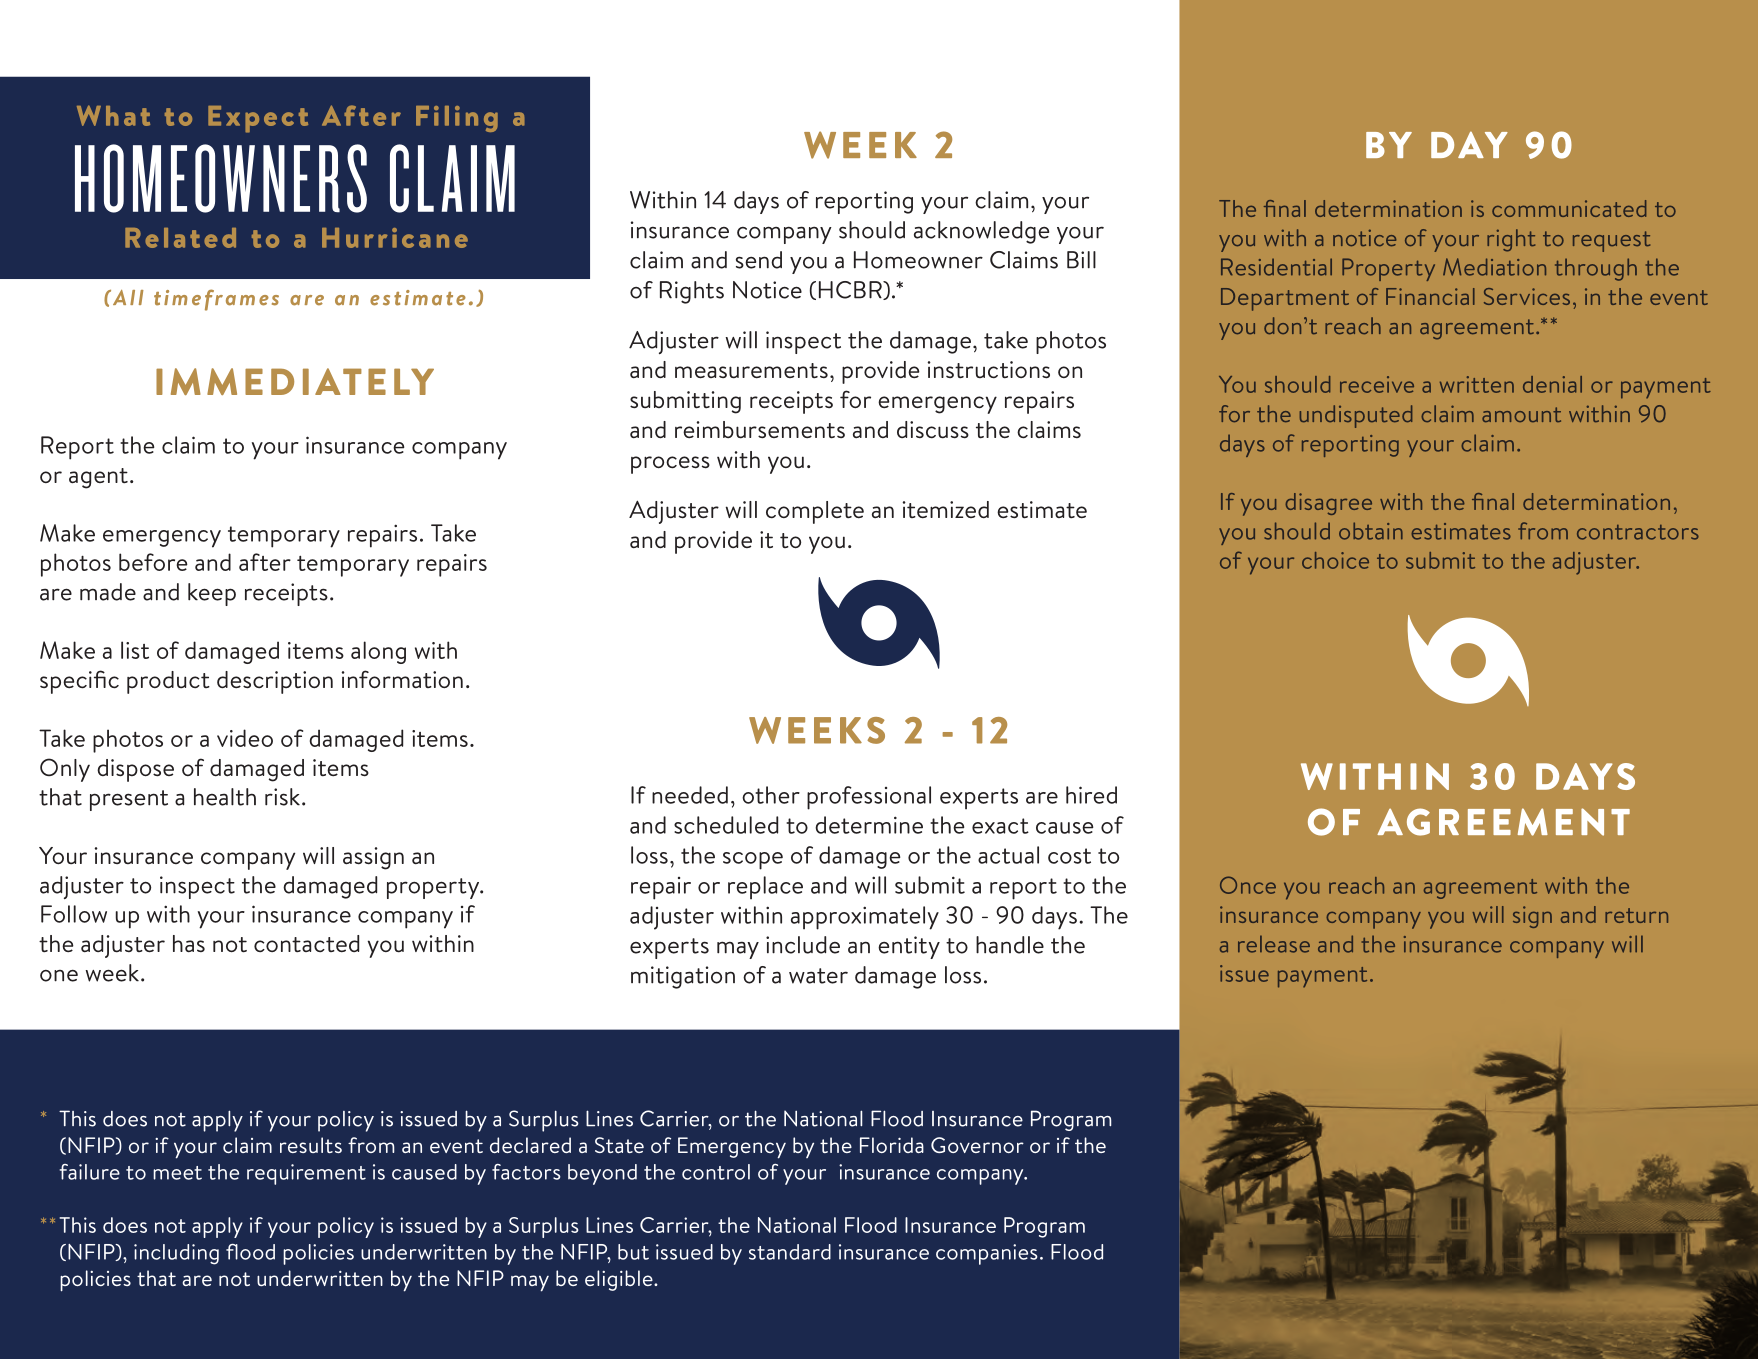 Image resolution: width=1758 pixels, height=1359 pixels. What do you see at coordinates (275, 682) in the screenshot?
I see `description` at bounding box center [275, 682].
